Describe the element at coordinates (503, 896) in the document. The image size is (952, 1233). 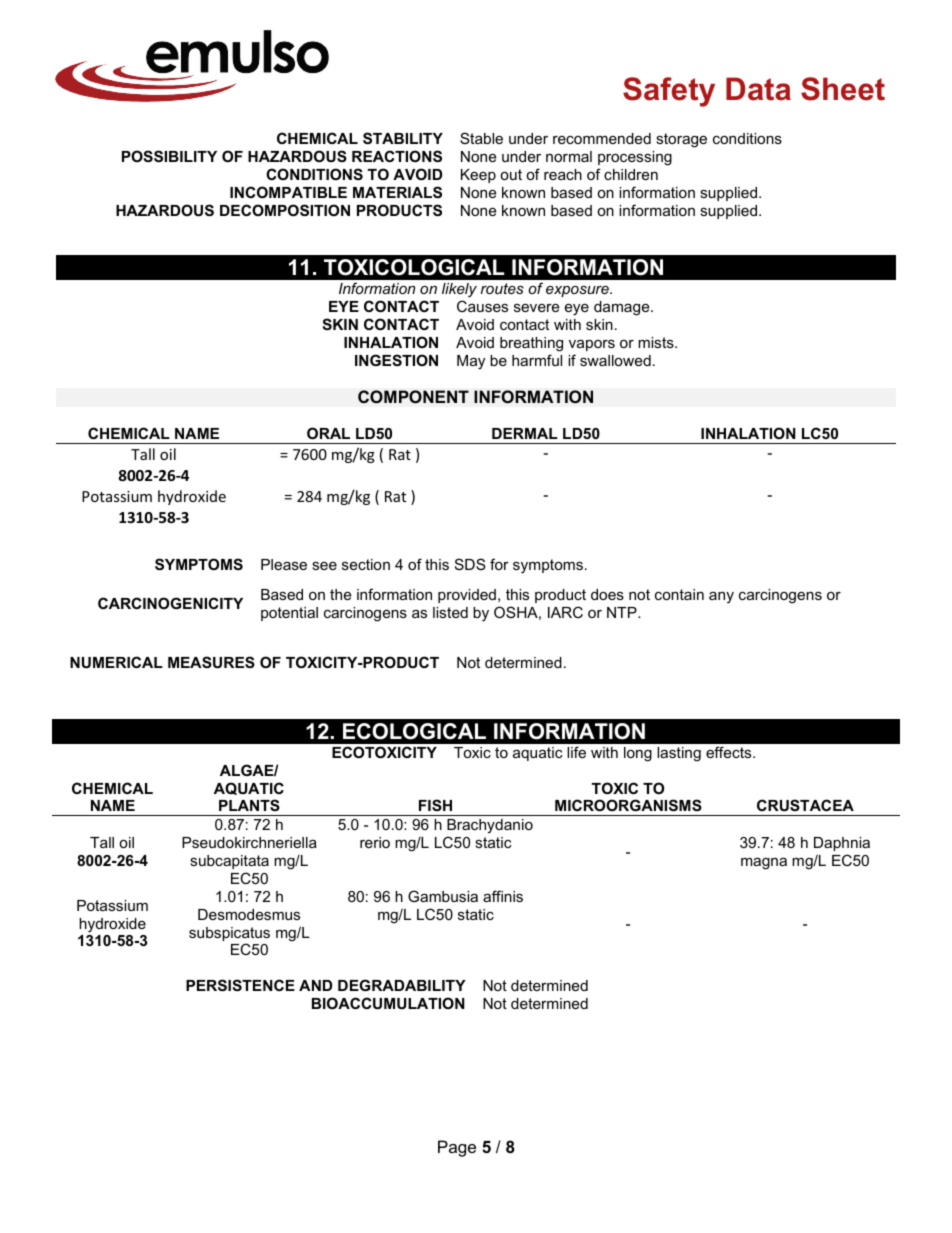
I see `affinis` at that location.
